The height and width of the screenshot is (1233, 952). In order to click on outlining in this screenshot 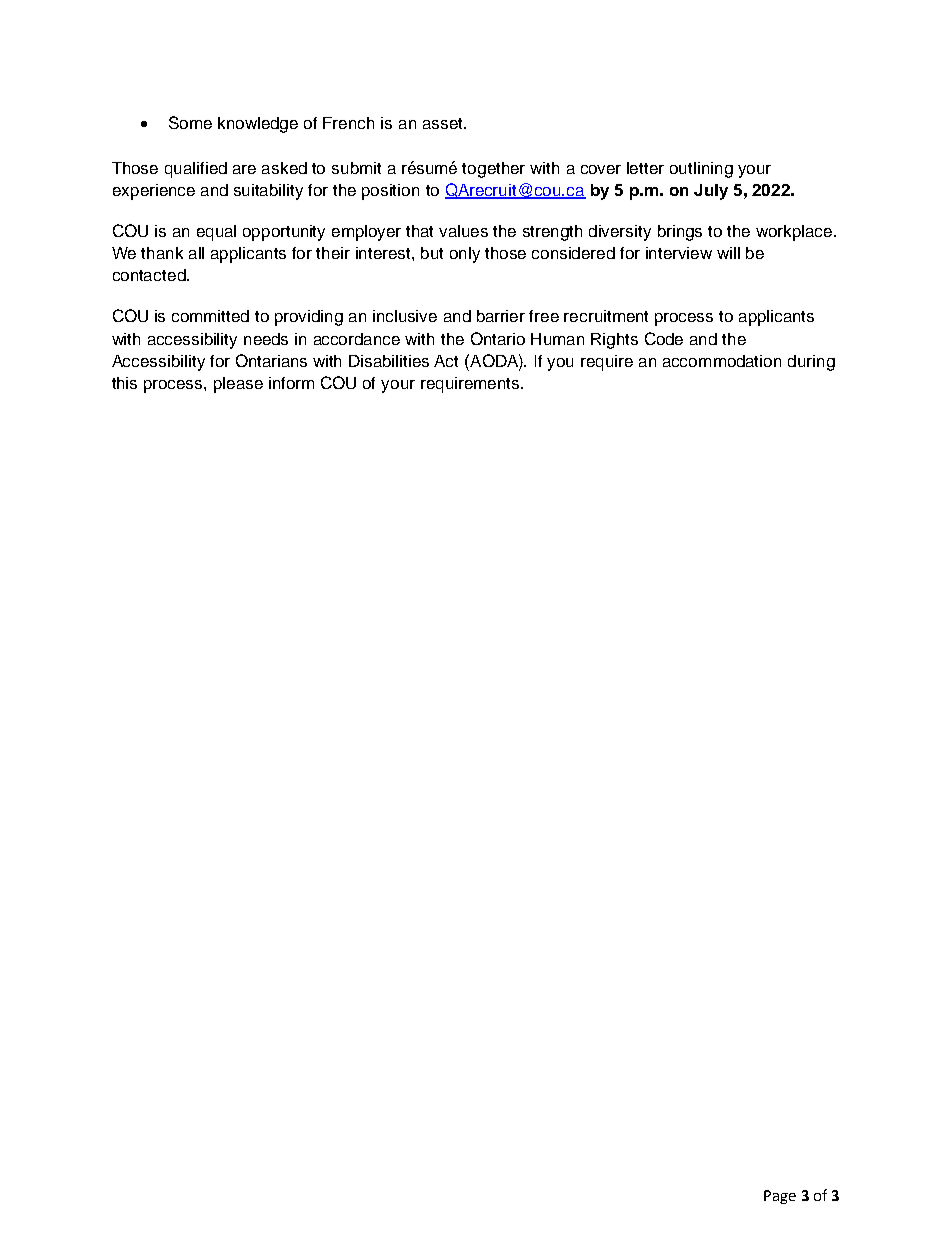, I will do `click(701, 170)`.
